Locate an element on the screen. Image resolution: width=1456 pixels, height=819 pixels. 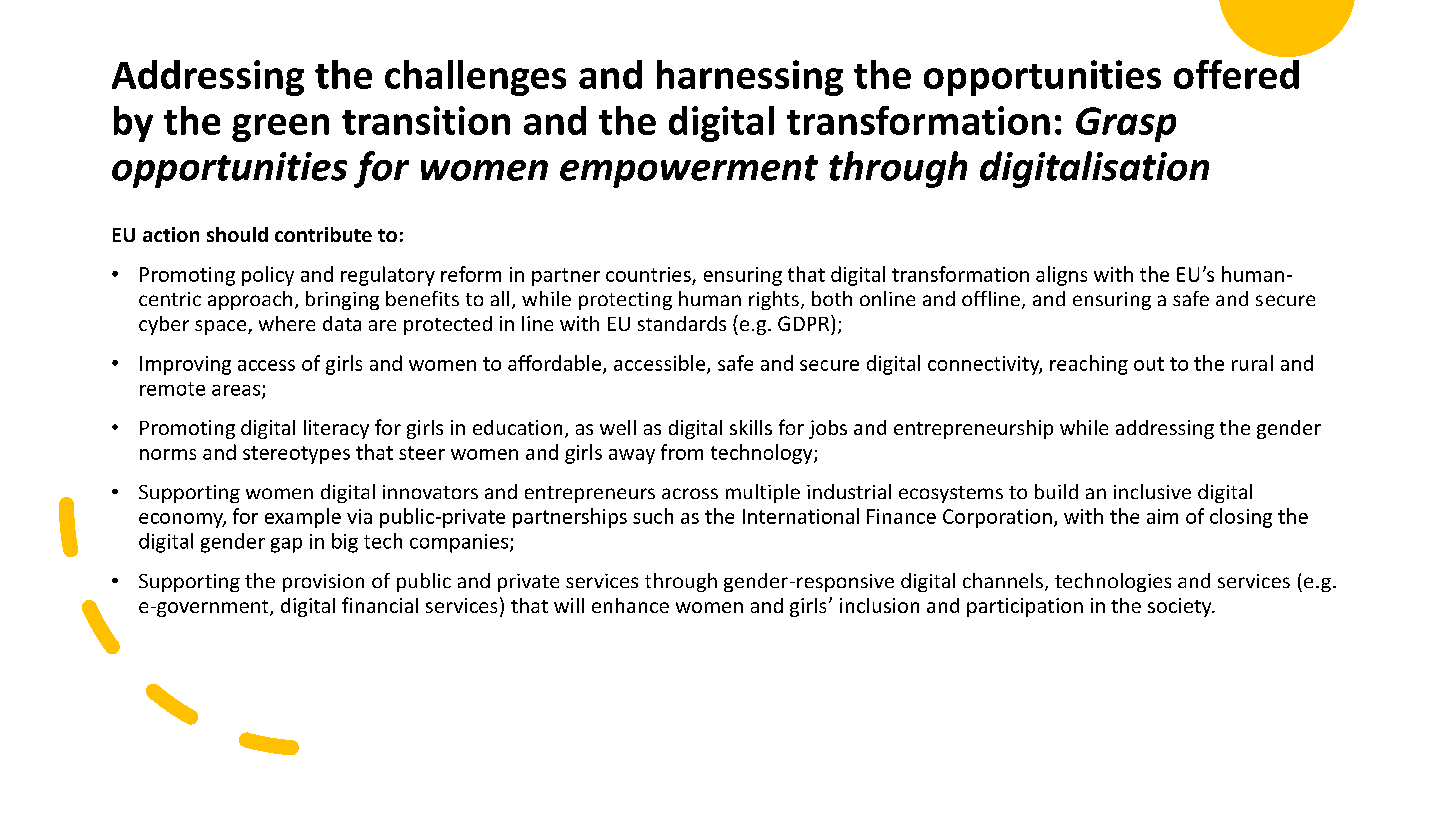
harnessing is located at coordinates (750, 78).
